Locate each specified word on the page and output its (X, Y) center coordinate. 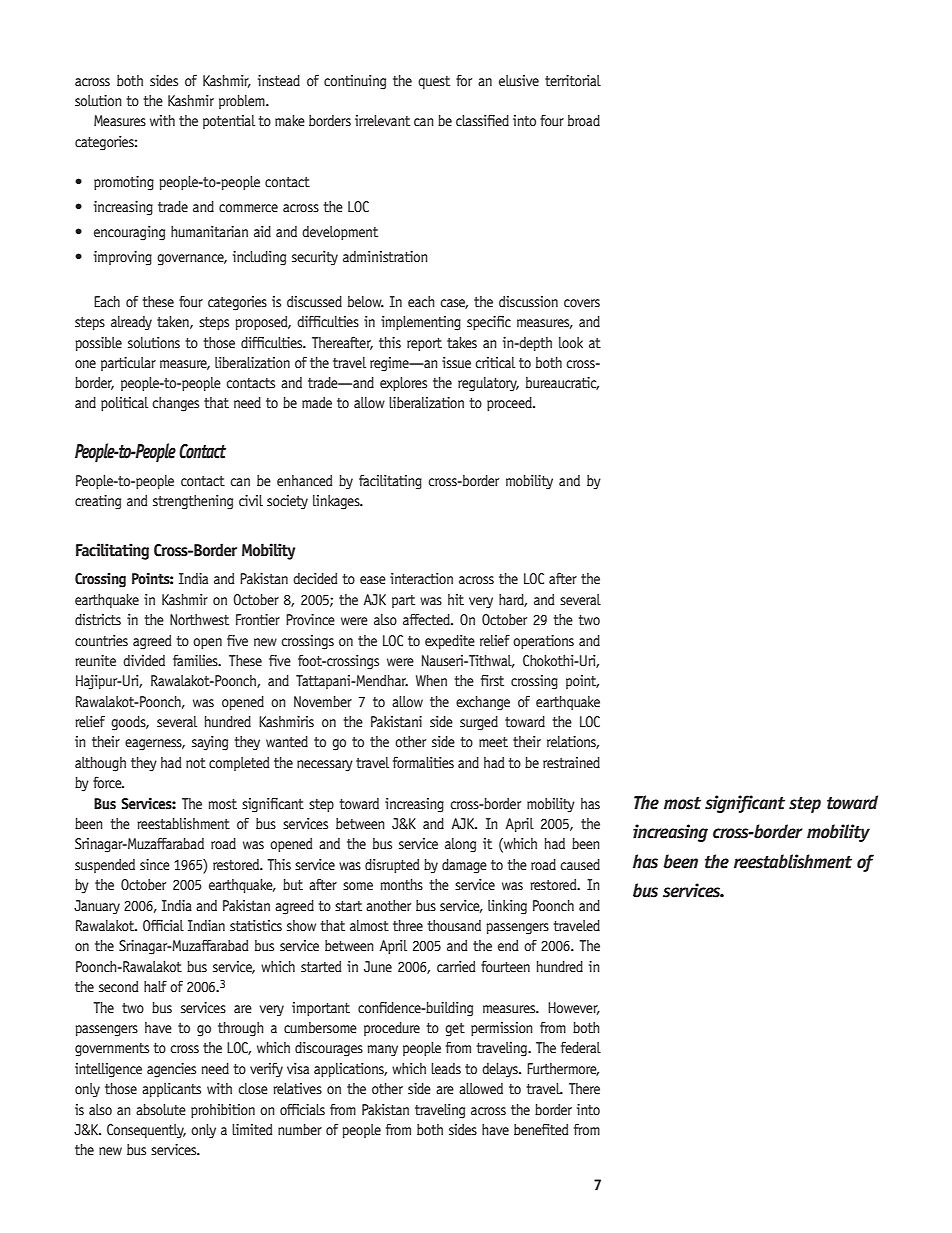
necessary (325, 766)
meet (493, 742)
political (124, 404)
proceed (510, 404)
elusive (519, 80)
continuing (355, 82)
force (108, 782)
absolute (161, 1109)
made (317, 402)
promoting (124, 183)
